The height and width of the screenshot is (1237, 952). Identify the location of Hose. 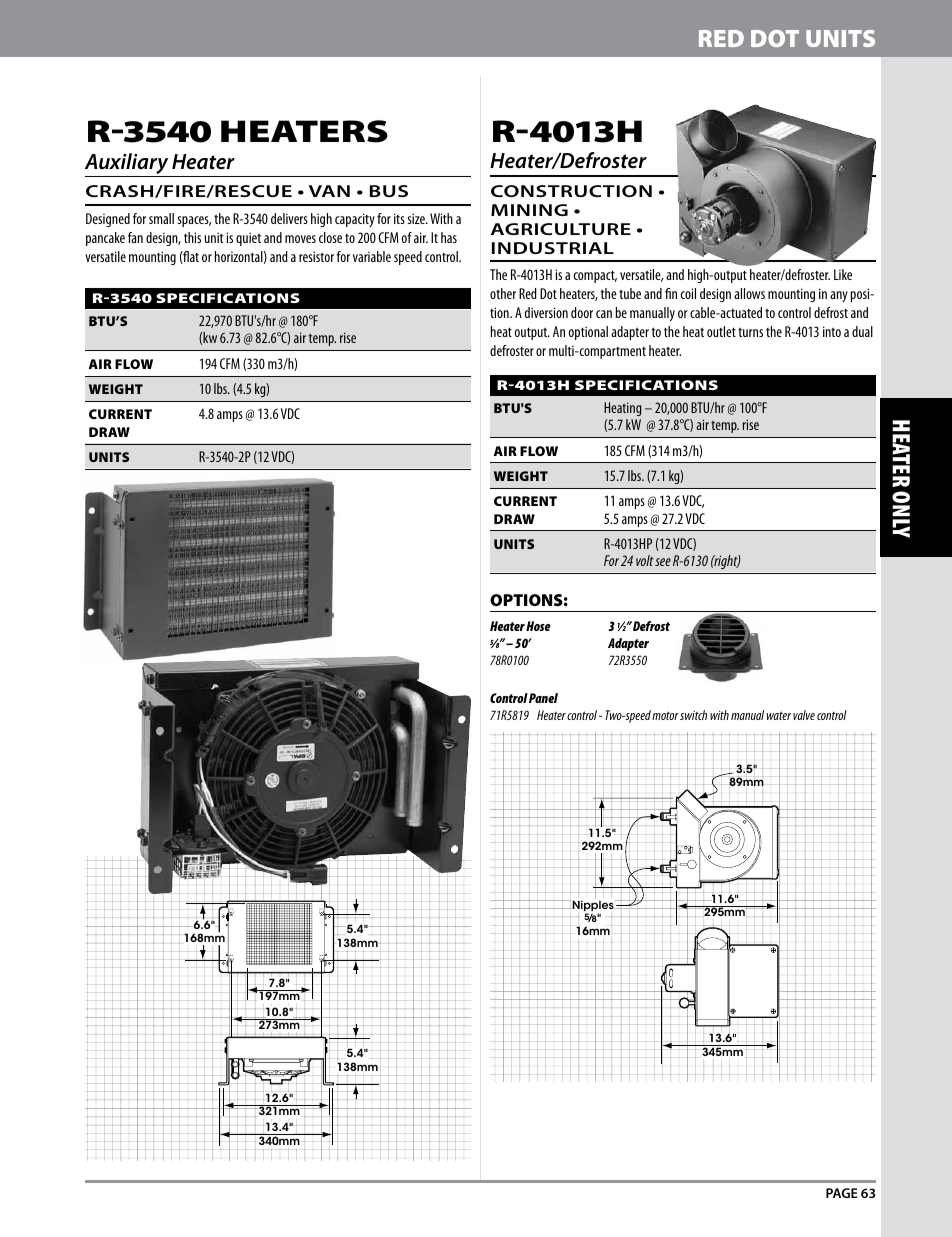
(538, 626).
